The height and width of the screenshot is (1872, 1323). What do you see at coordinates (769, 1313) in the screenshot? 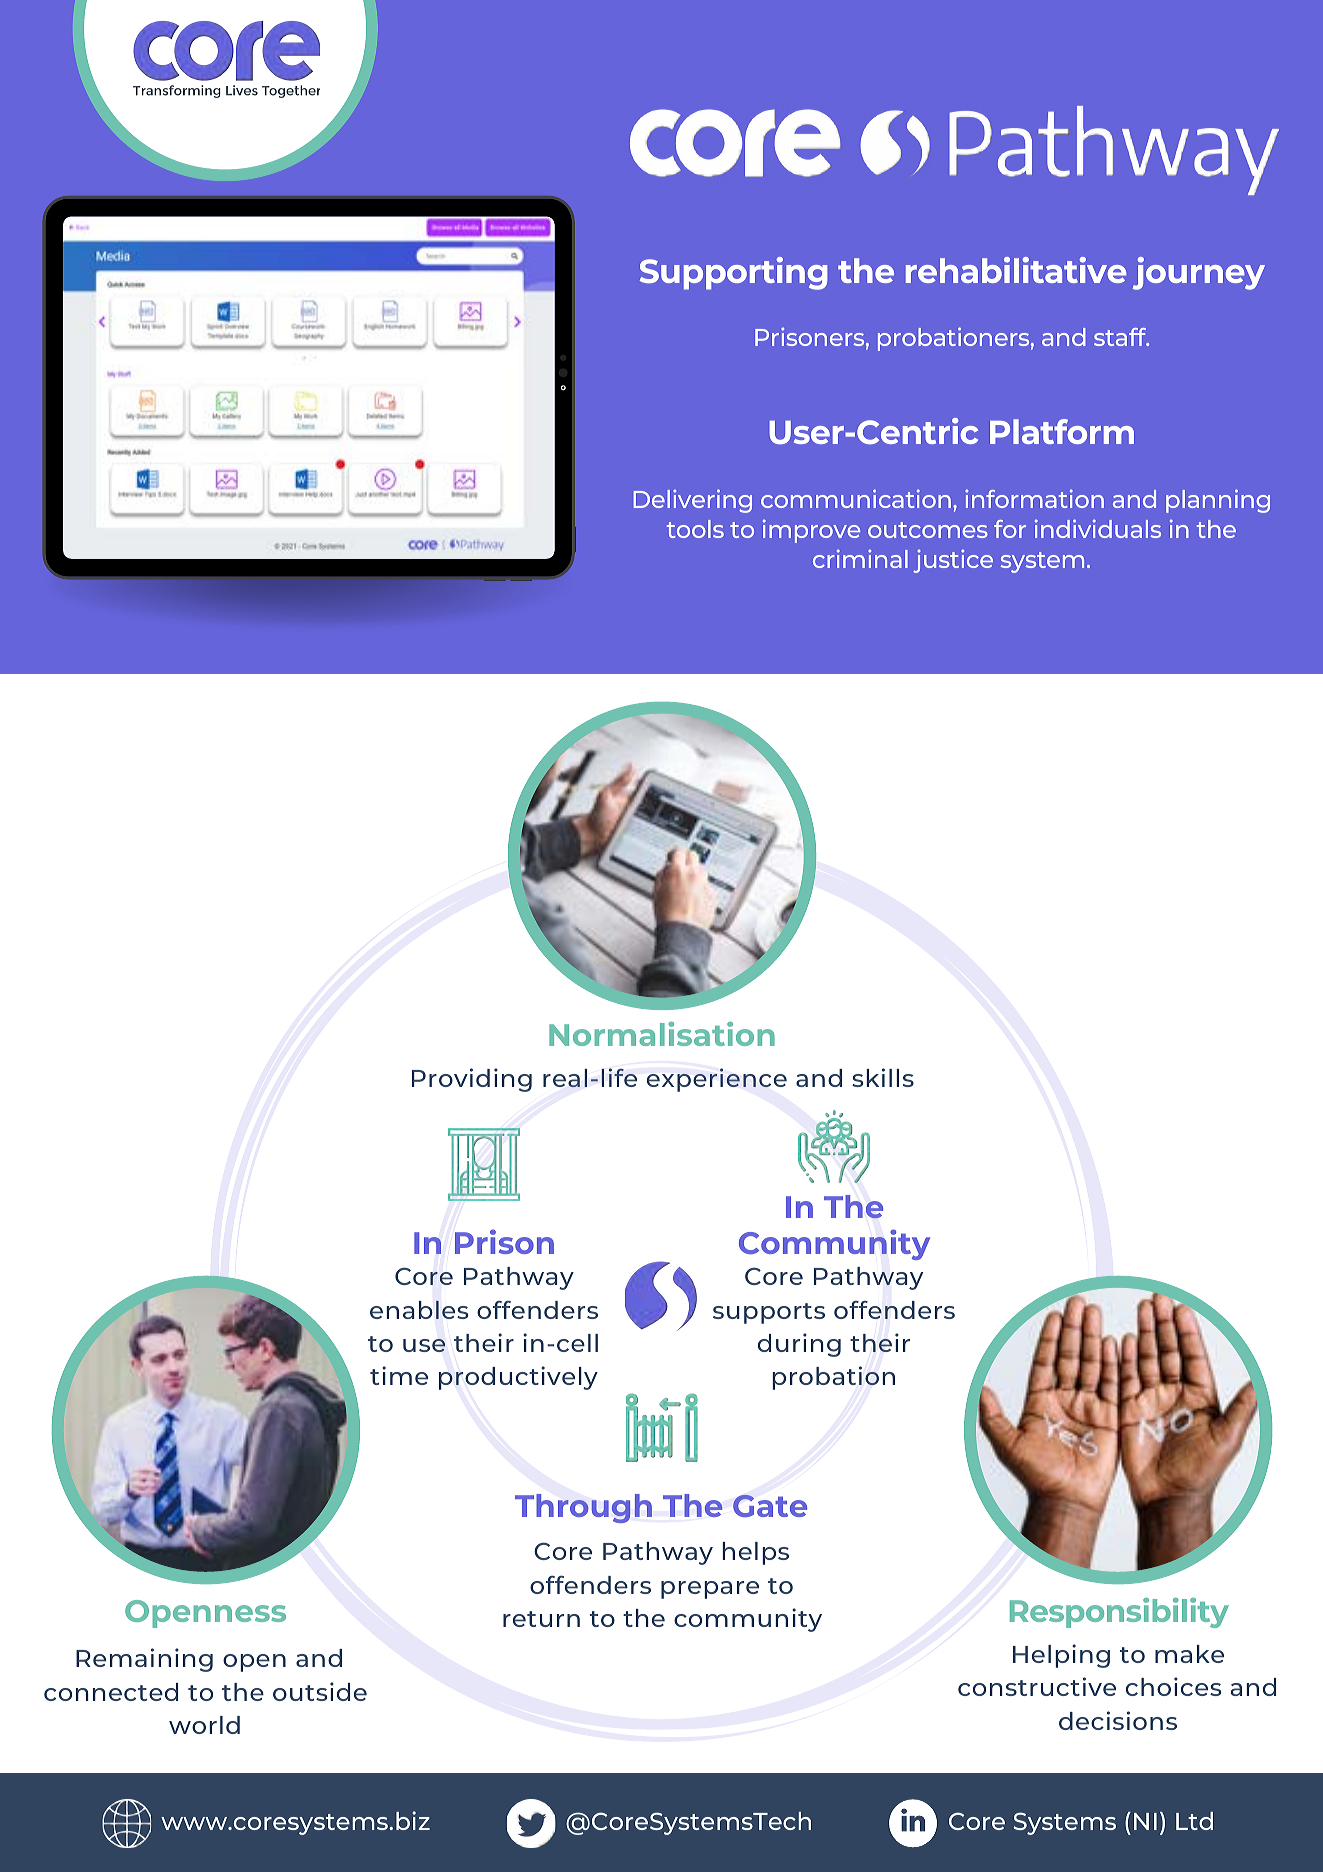
I see `supports` at bounding box center [769, 1313].
